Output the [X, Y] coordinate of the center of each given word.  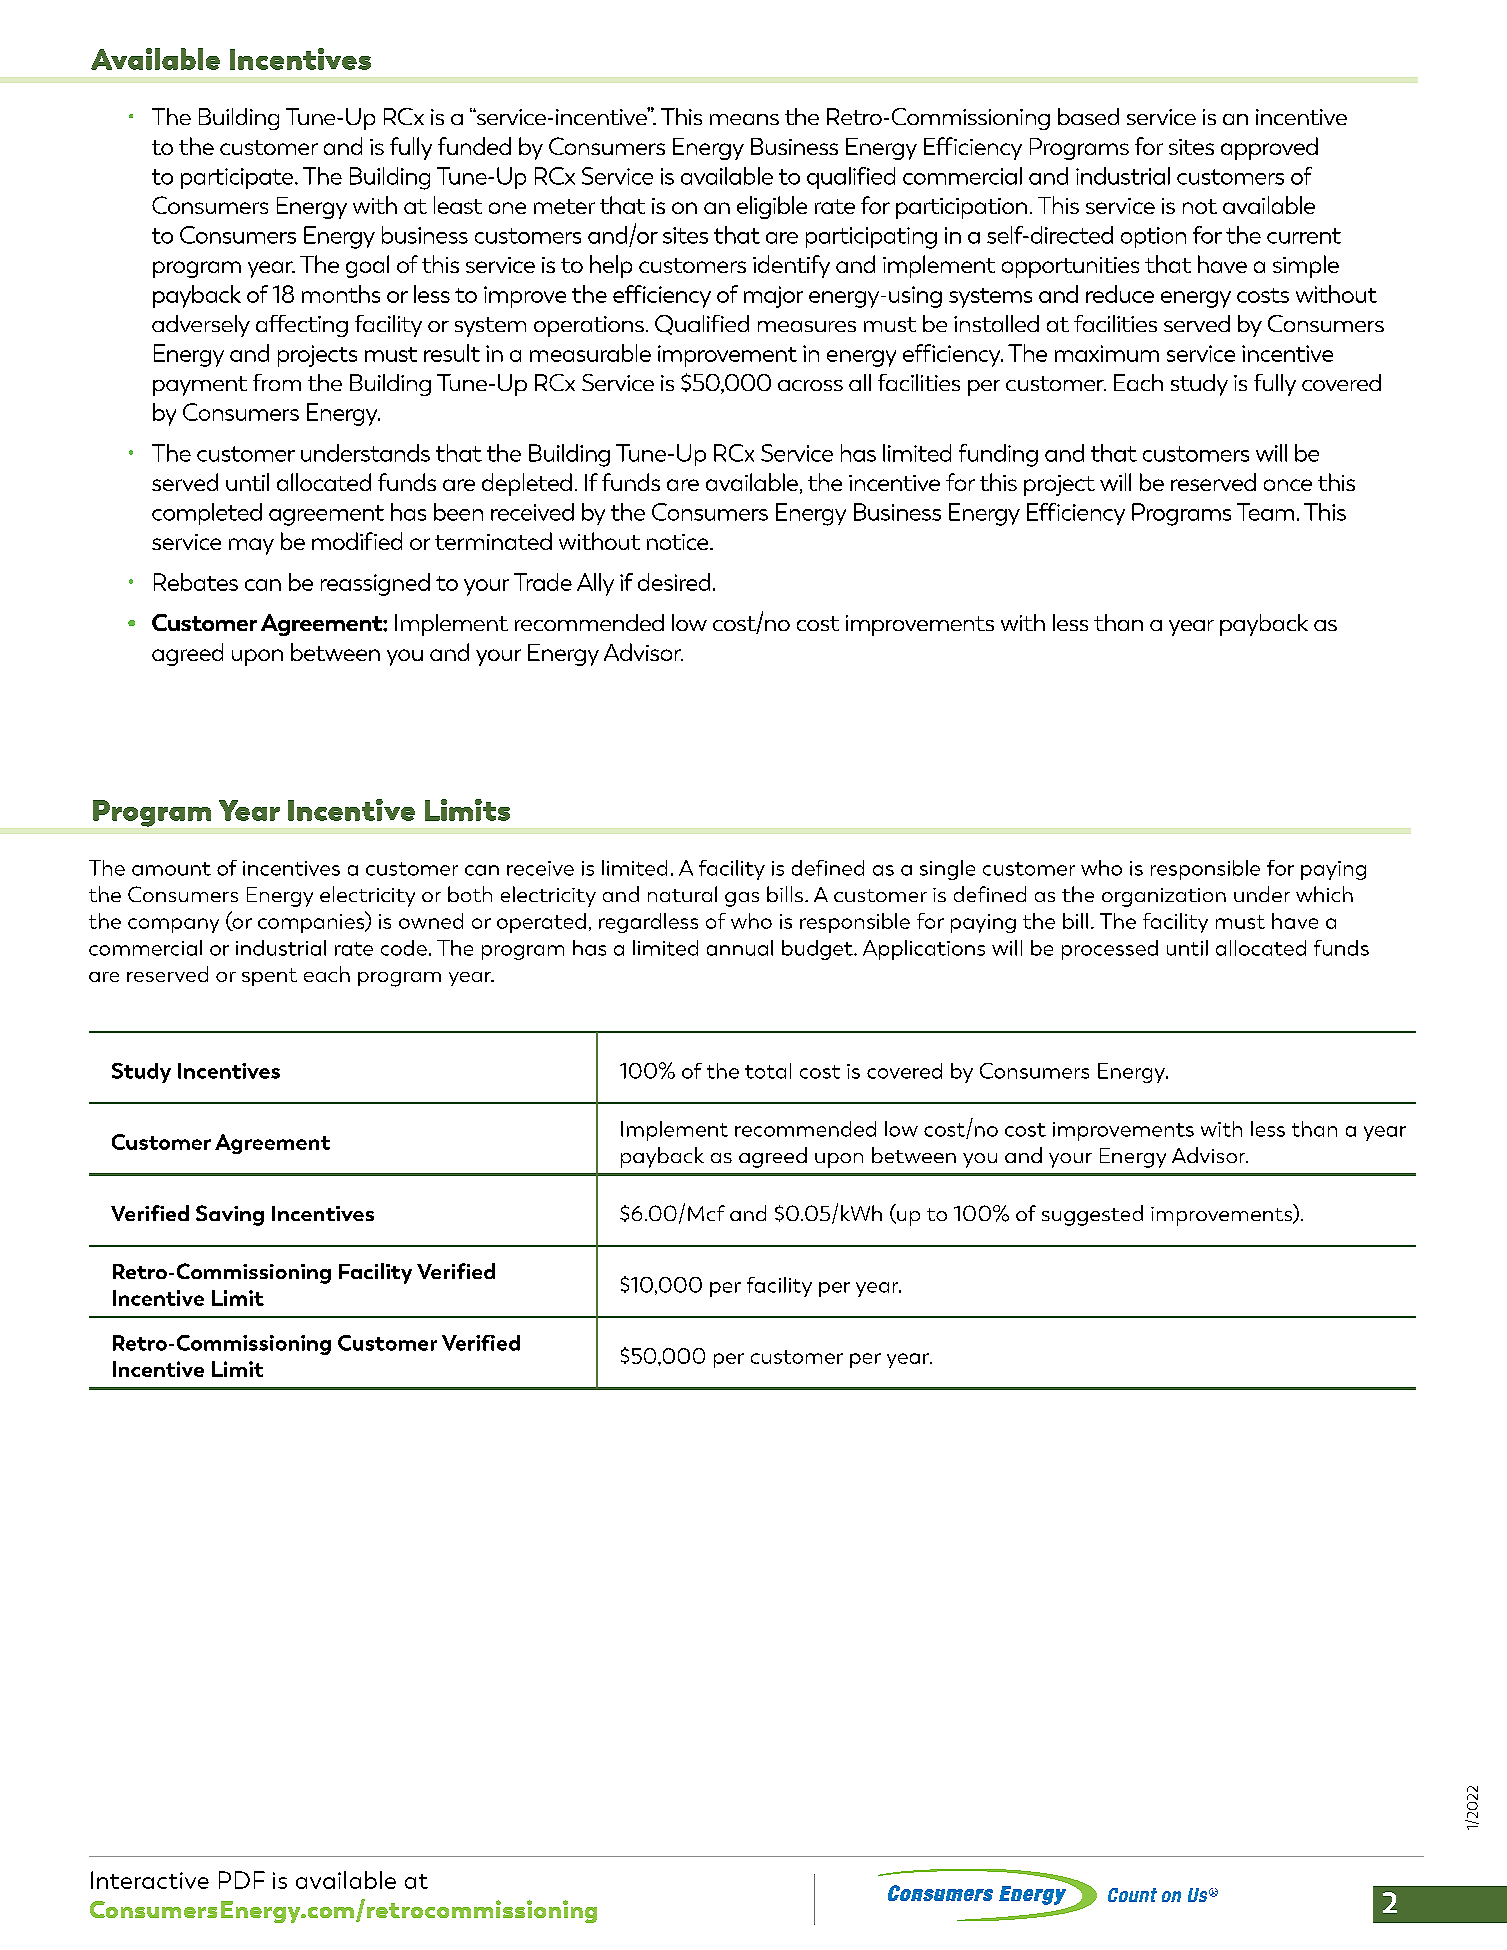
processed [1110, 950]
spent [269, 977]
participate [238, 178]
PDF [242, 1880]
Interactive [150, 1880]
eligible [772, 207]
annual [740, 948]
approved [1269, 148]
